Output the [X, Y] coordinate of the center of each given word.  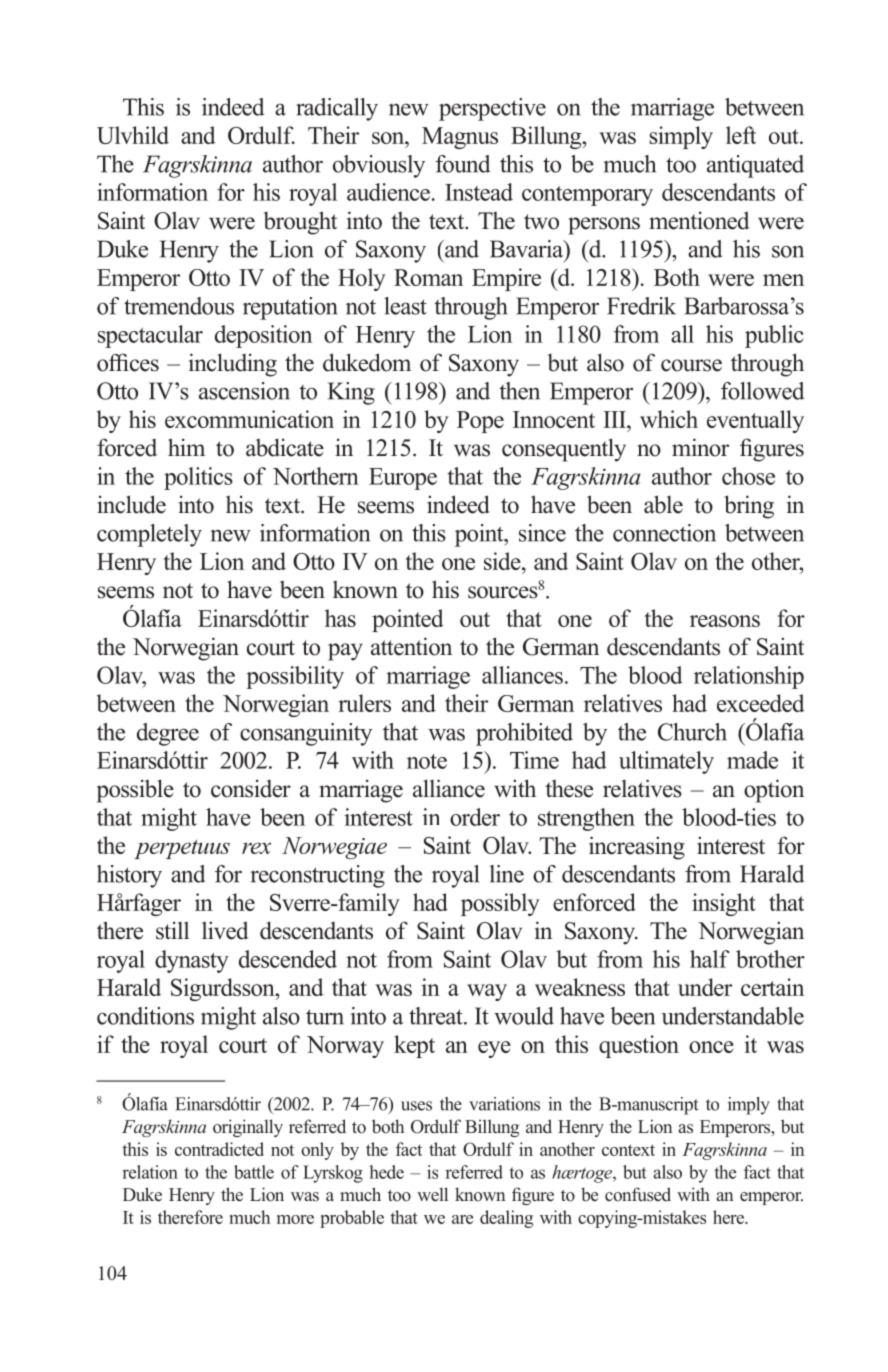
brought [300, 223]
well [432, 1194]
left [741, 135]
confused [638, 1194]
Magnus [460, 138]
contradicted [219, 1149]
